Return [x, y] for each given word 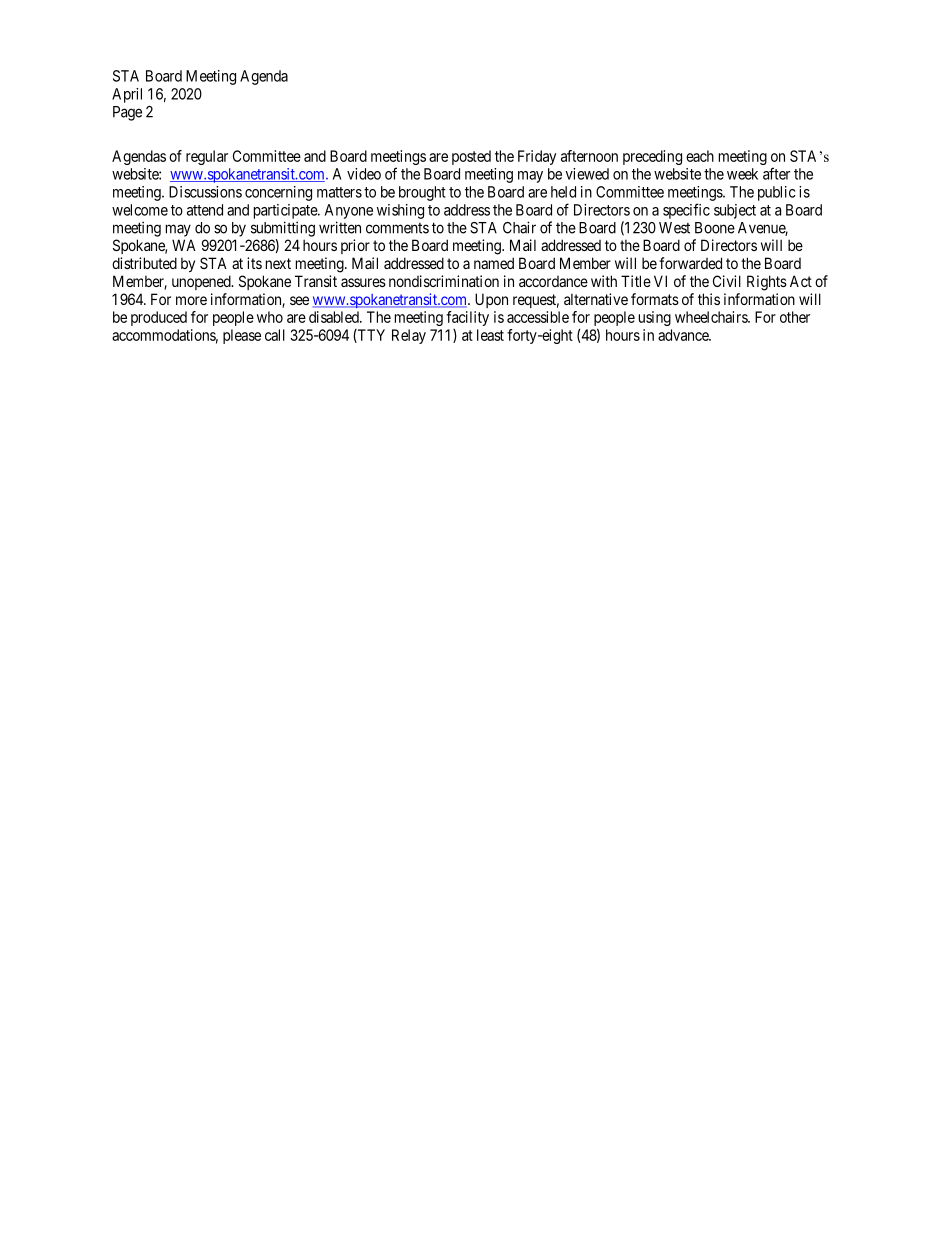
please [242, 336]
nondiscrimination [444, 281]
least [490, 335]
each [700, 156]
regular [207, 157]
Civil [727, 281]
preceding [652, 157]
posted [471, 157]
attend [205, 210]
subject [735, 211]
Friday [537, 157]
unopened [202, 282]
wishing [400, 211]
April [127, 95]
